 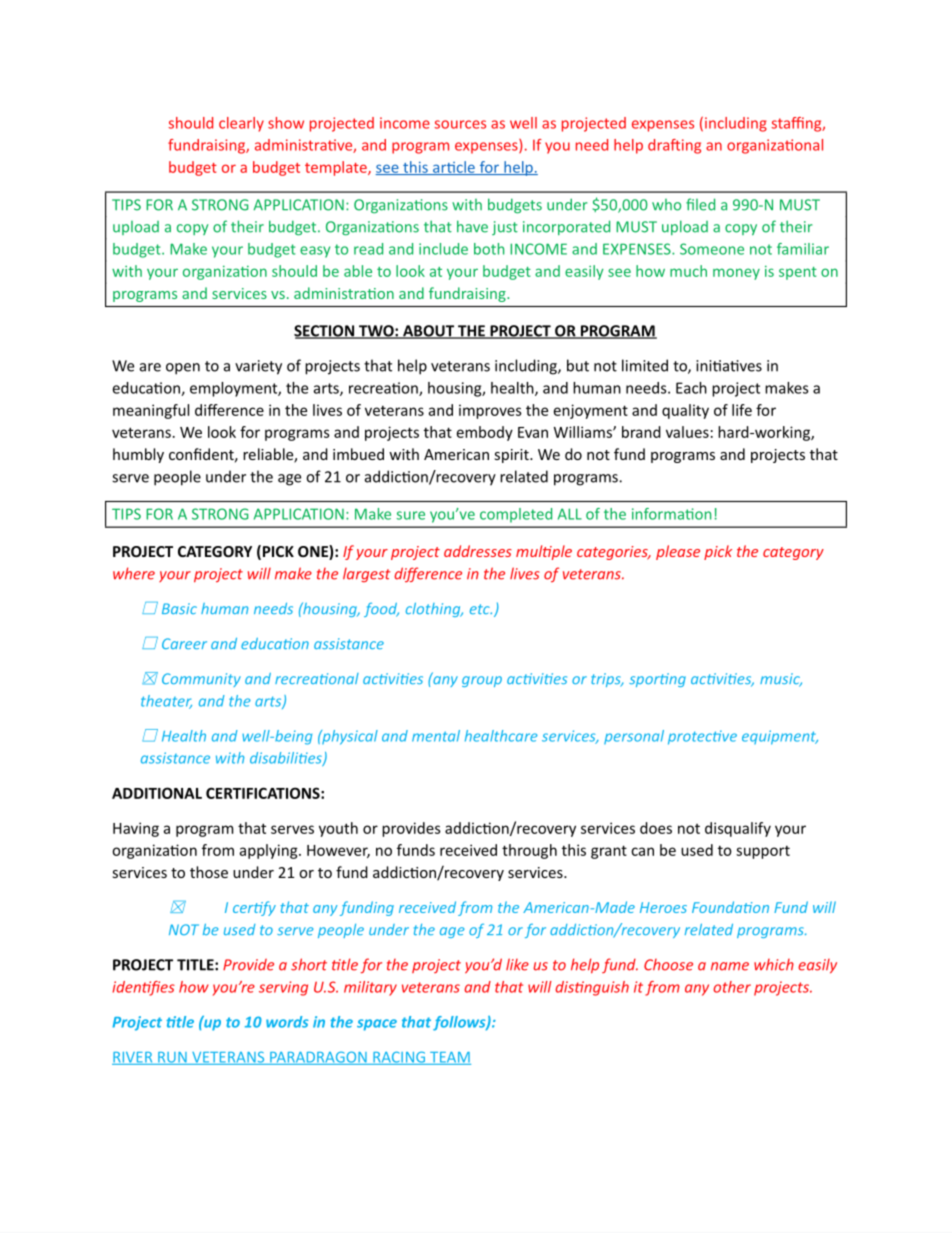 I want to click on Community, so click(x=201, y=680).
